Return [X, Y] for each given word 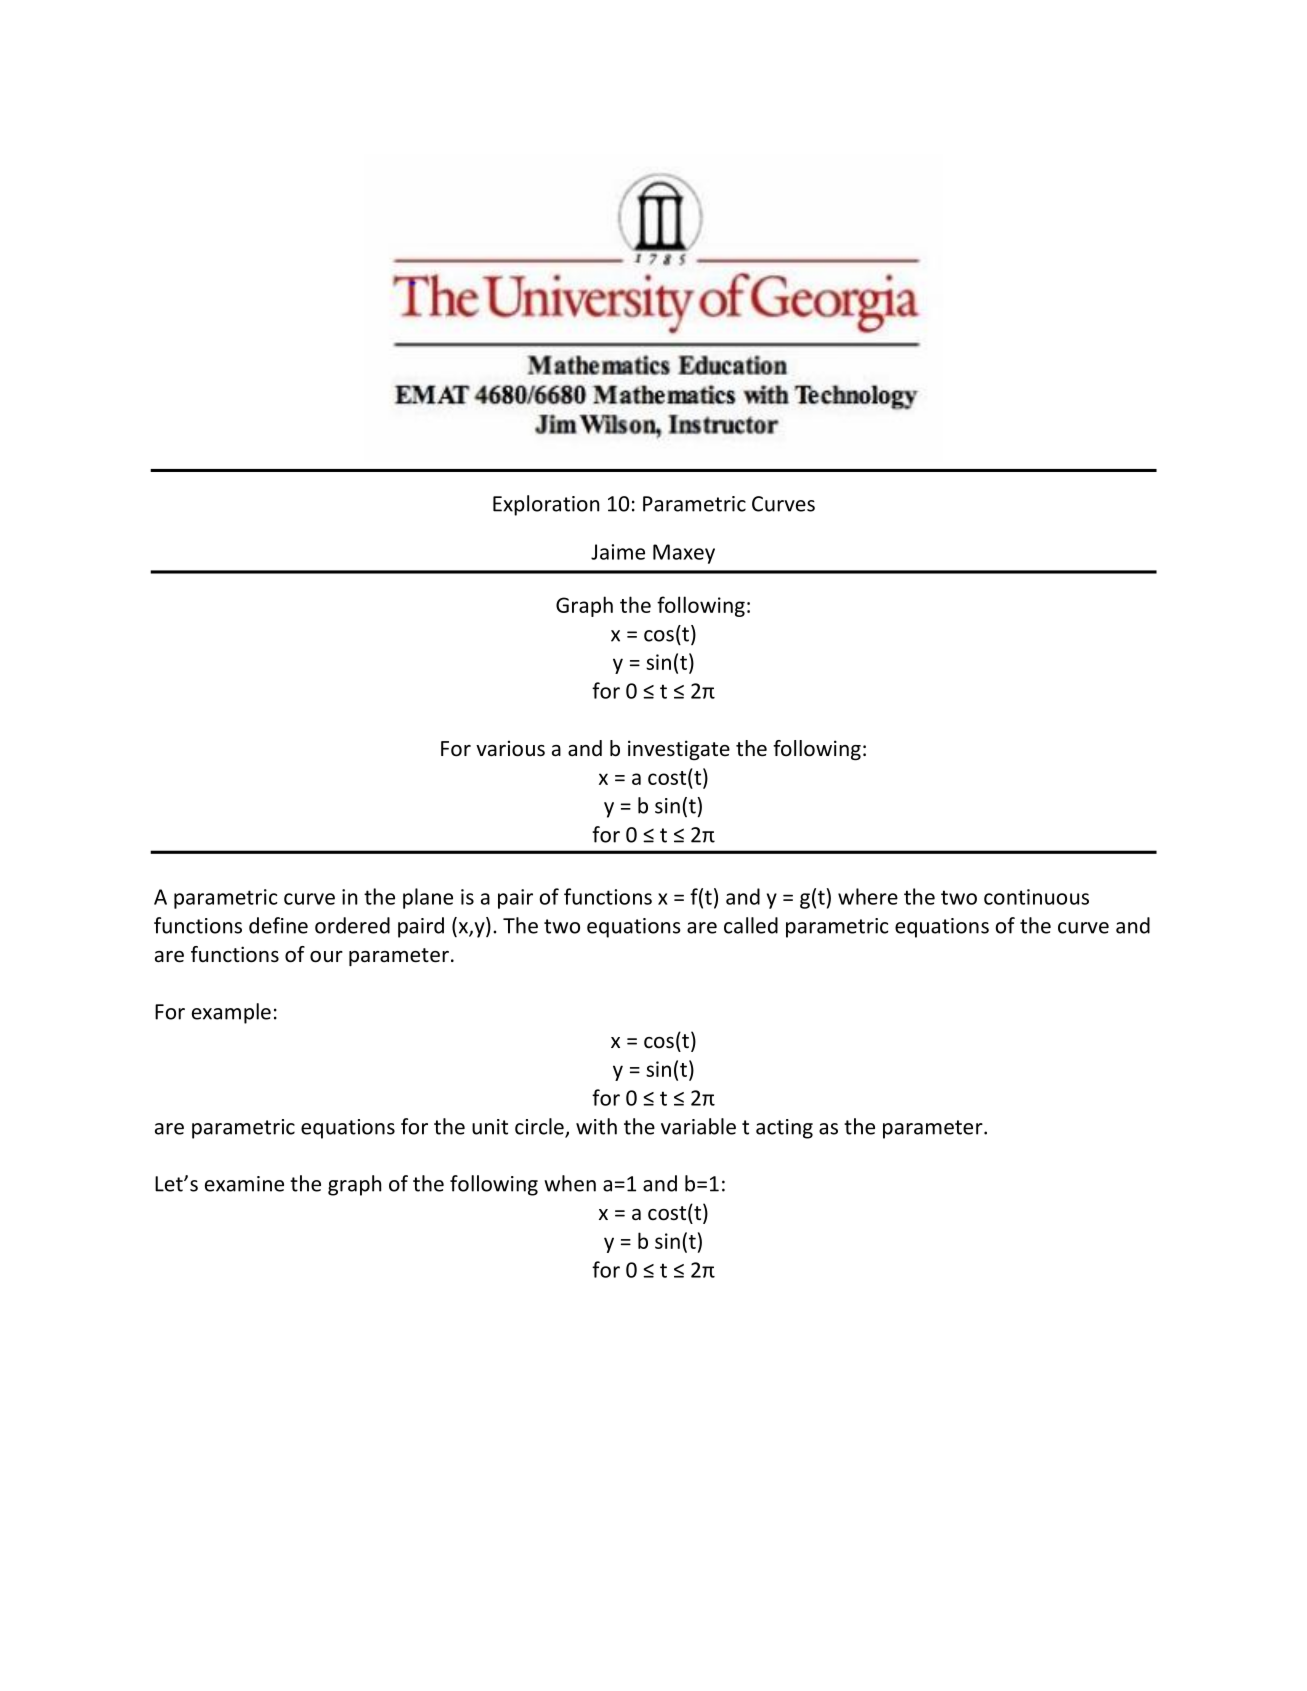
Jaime [618, 552]
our [326, 957]
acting [784, 1129]
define [278, 925]
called [751, 925]
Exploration [546, 505]
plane [428, 898]
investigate [679, 750]
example [231, 1013]
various [510, 748]
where [868, 896]
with [596, 1126]
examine [244, 1184]
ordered [352, 925]
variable [698, 1126]
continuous [1036, 897]
